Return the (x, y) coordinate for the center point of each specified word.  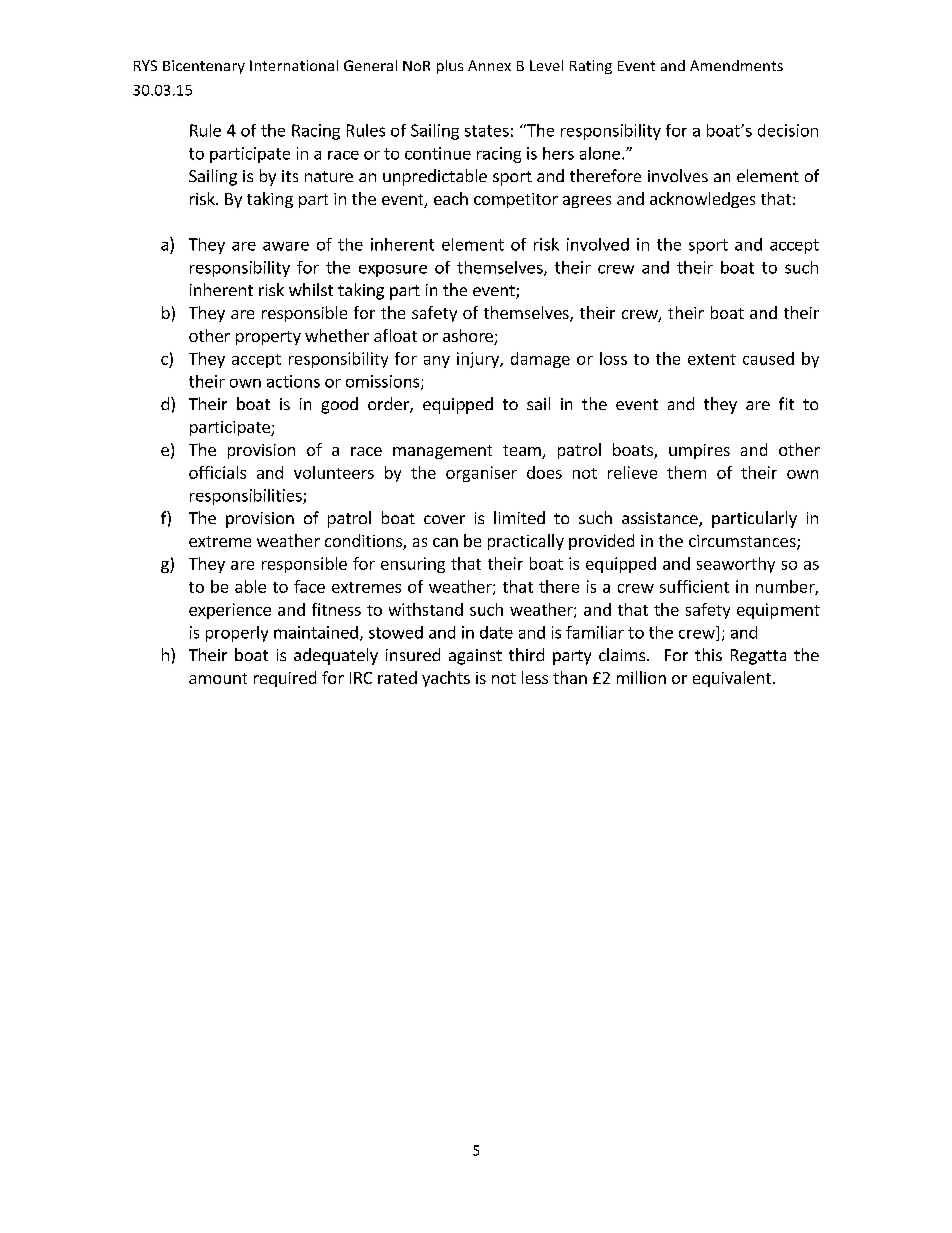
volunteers (334, 472)
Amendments (736, 65)
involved (598, 244)
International (294, 65)
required (285, 679)
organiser (481, 474)
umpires (699, 451)
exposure (393, 271)
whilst (311, 289)
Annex (489, 65)
